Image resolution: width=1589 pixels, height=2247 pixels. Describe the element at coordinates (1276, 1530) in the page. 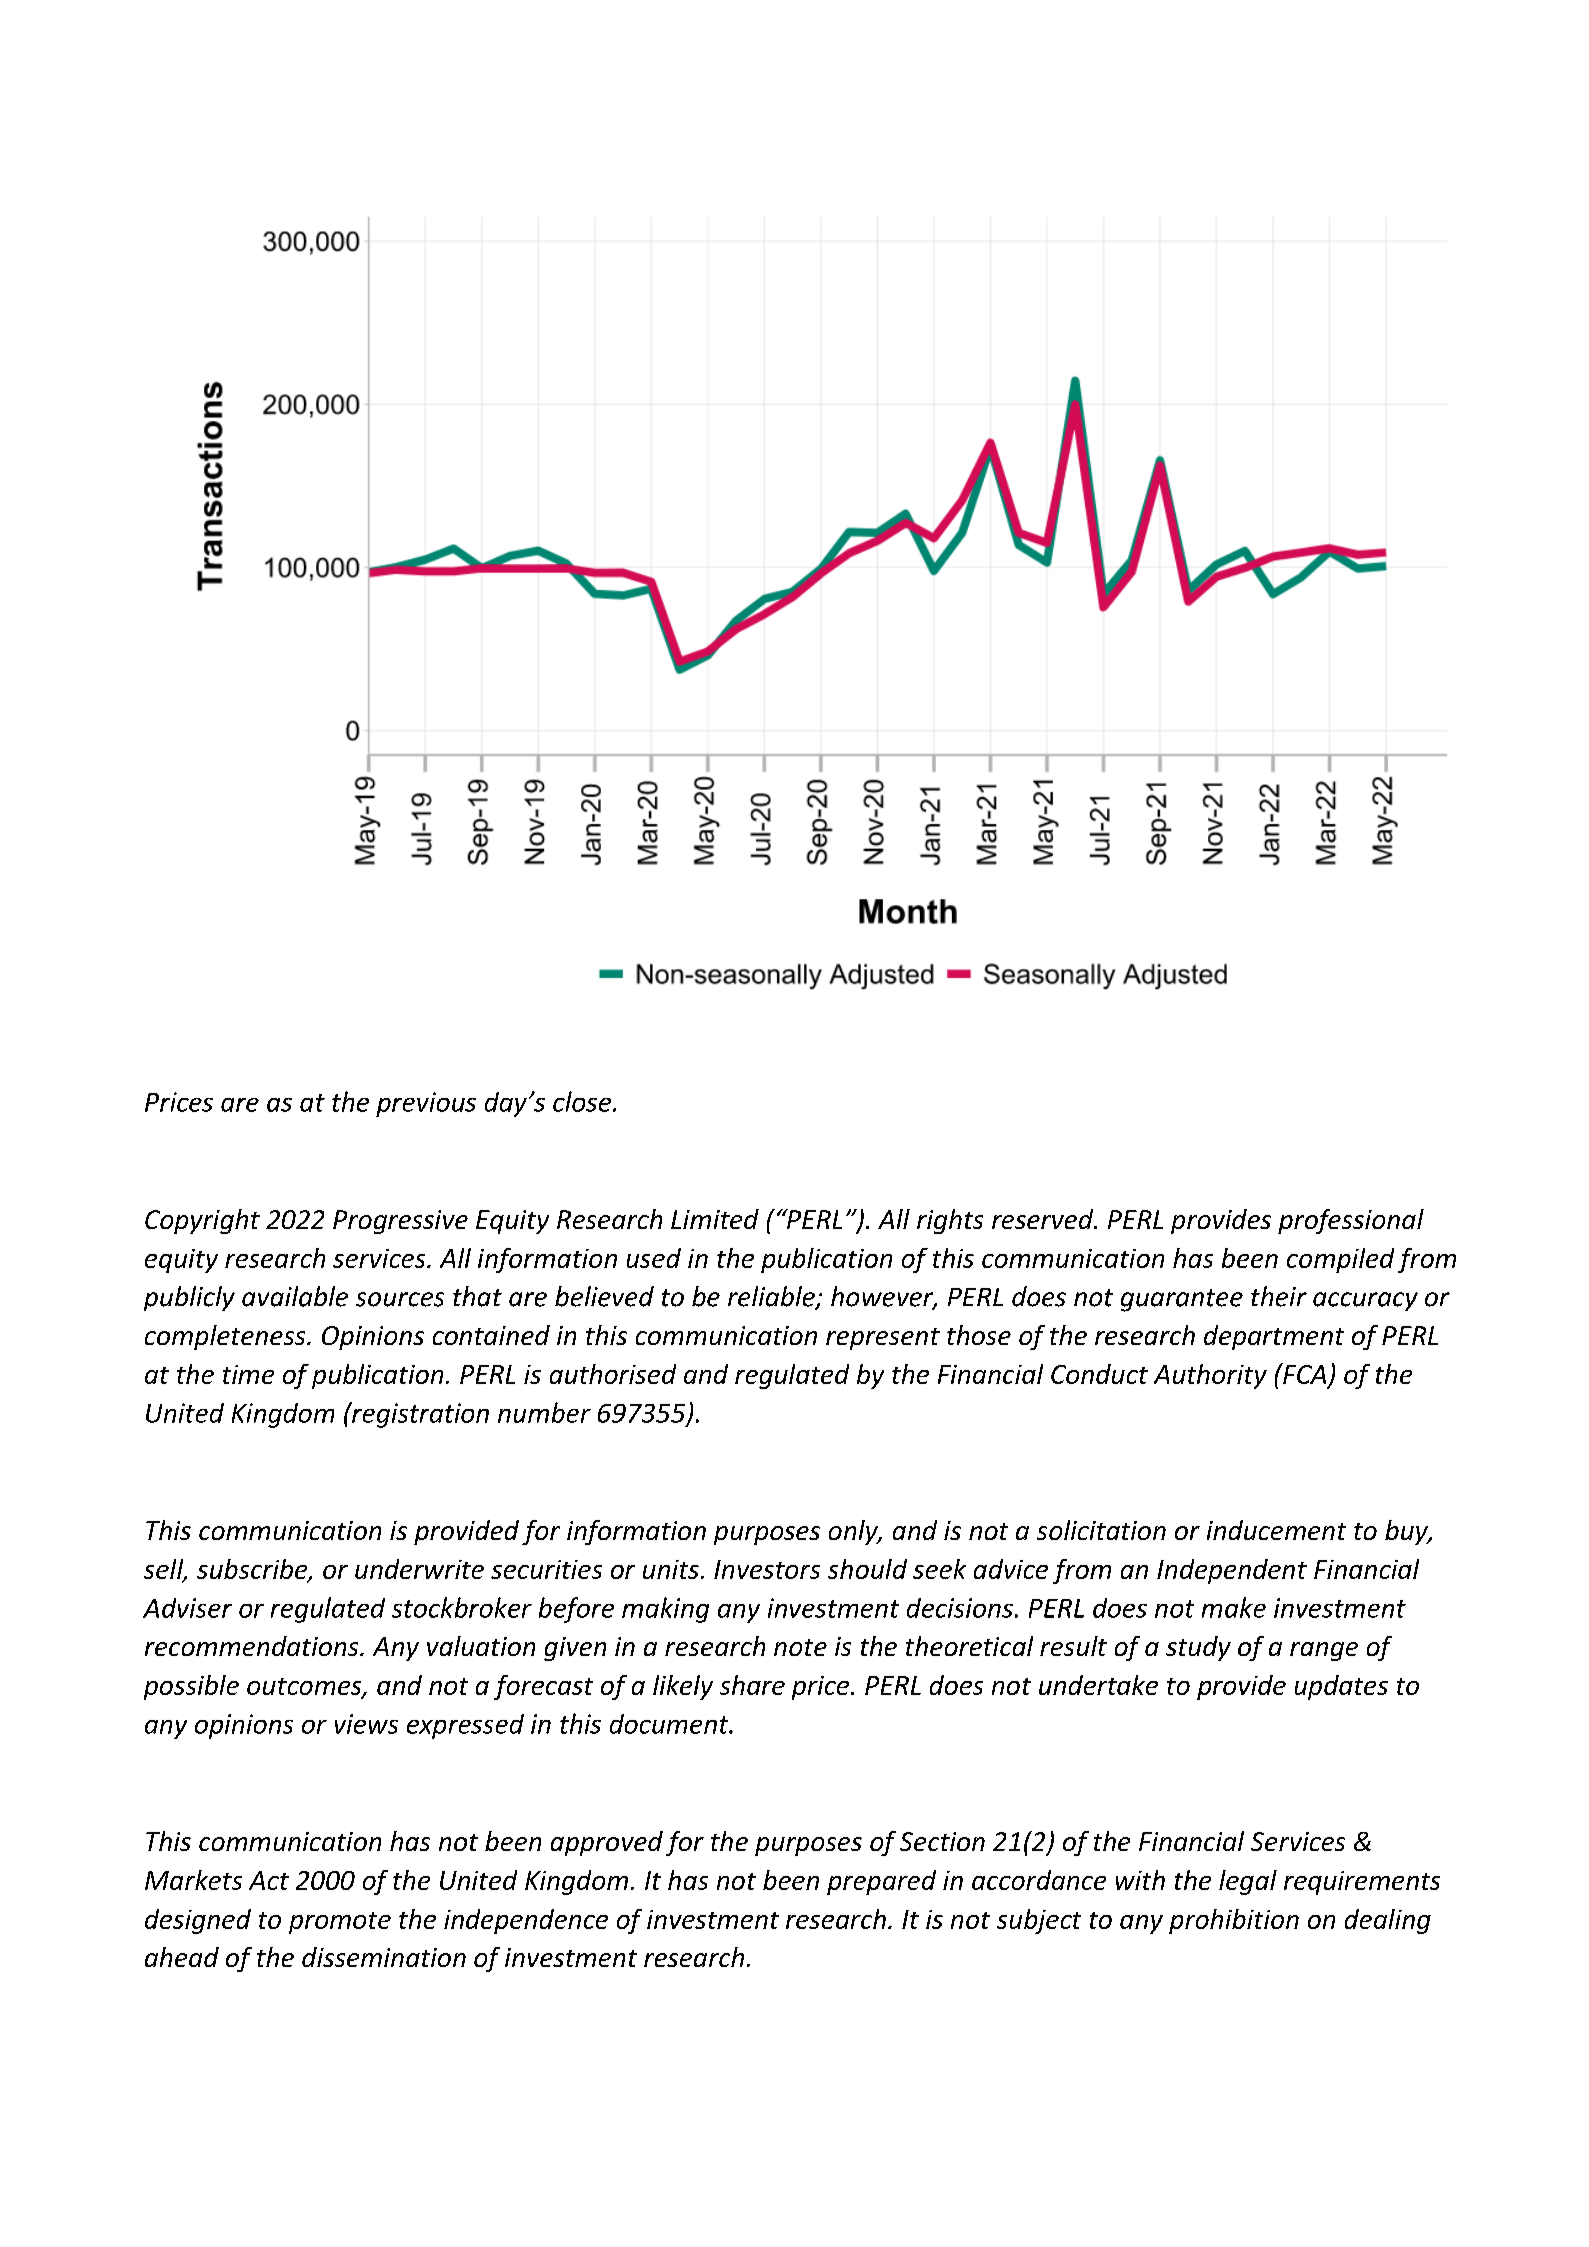

I see `inducement` at that location.
